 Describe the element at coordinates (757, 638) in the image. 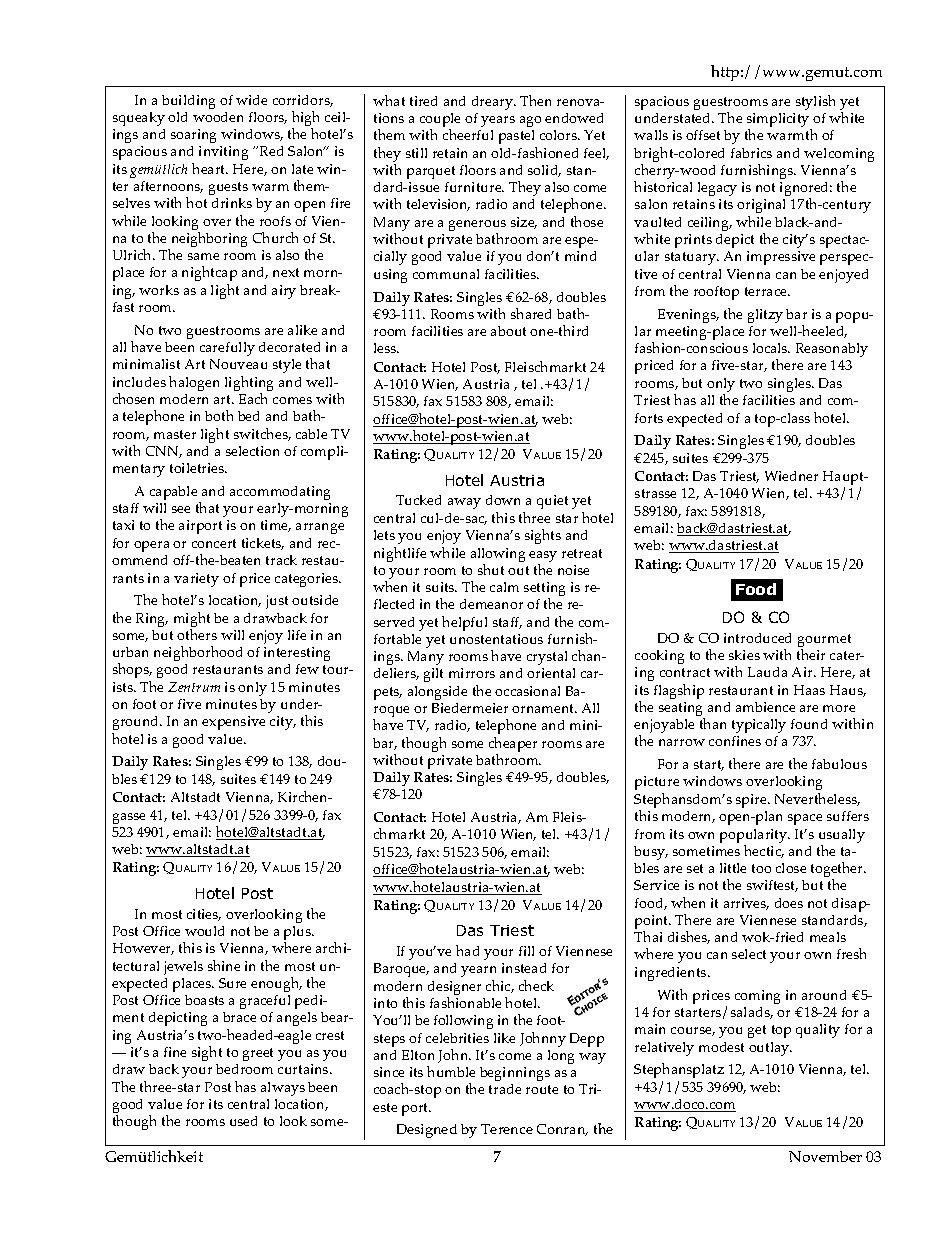

I see `introduced` at that location.
